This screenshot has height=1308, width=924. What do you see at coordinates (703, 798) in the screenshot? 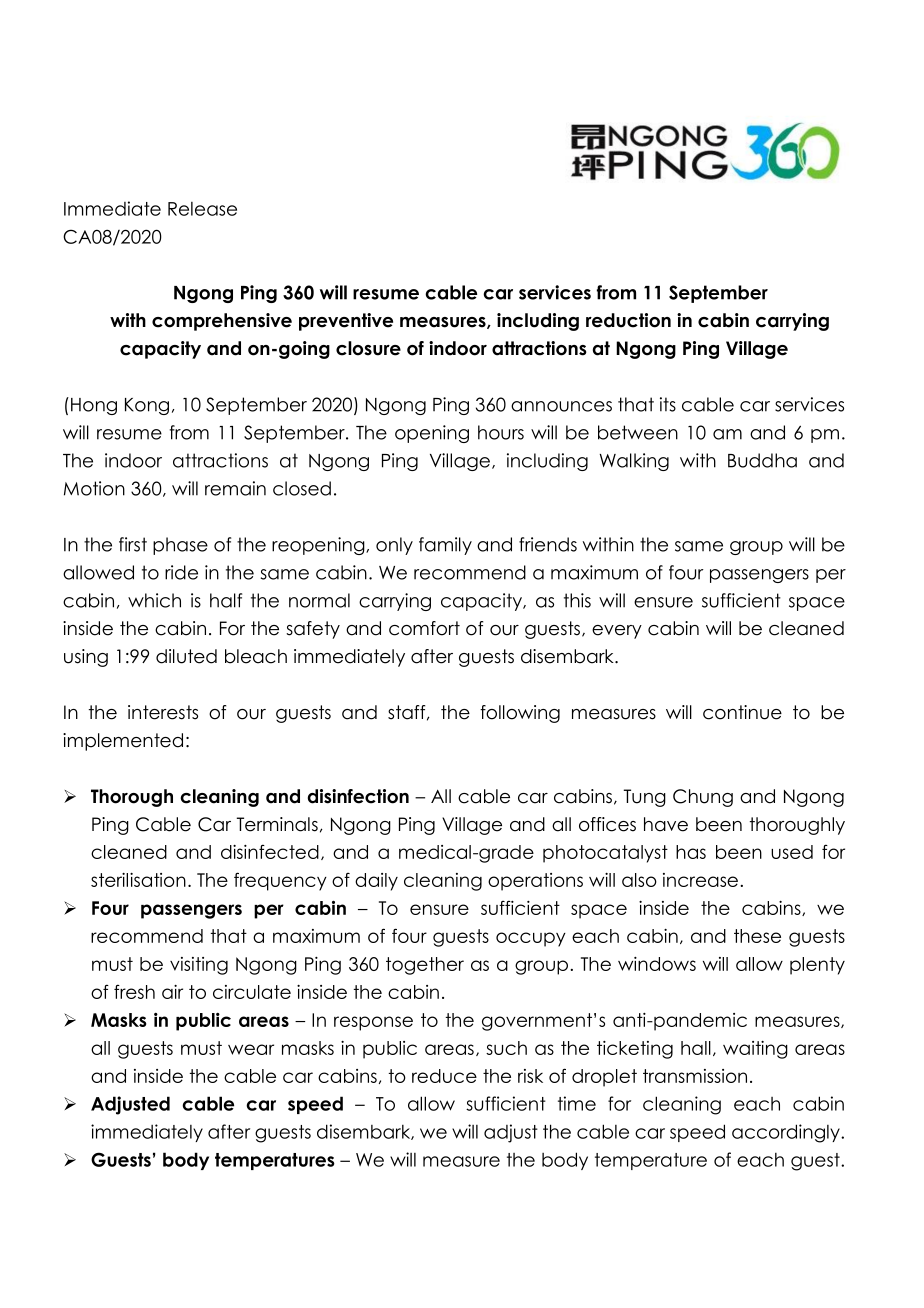
I see `Chung` at bounding box center [703, 798].
